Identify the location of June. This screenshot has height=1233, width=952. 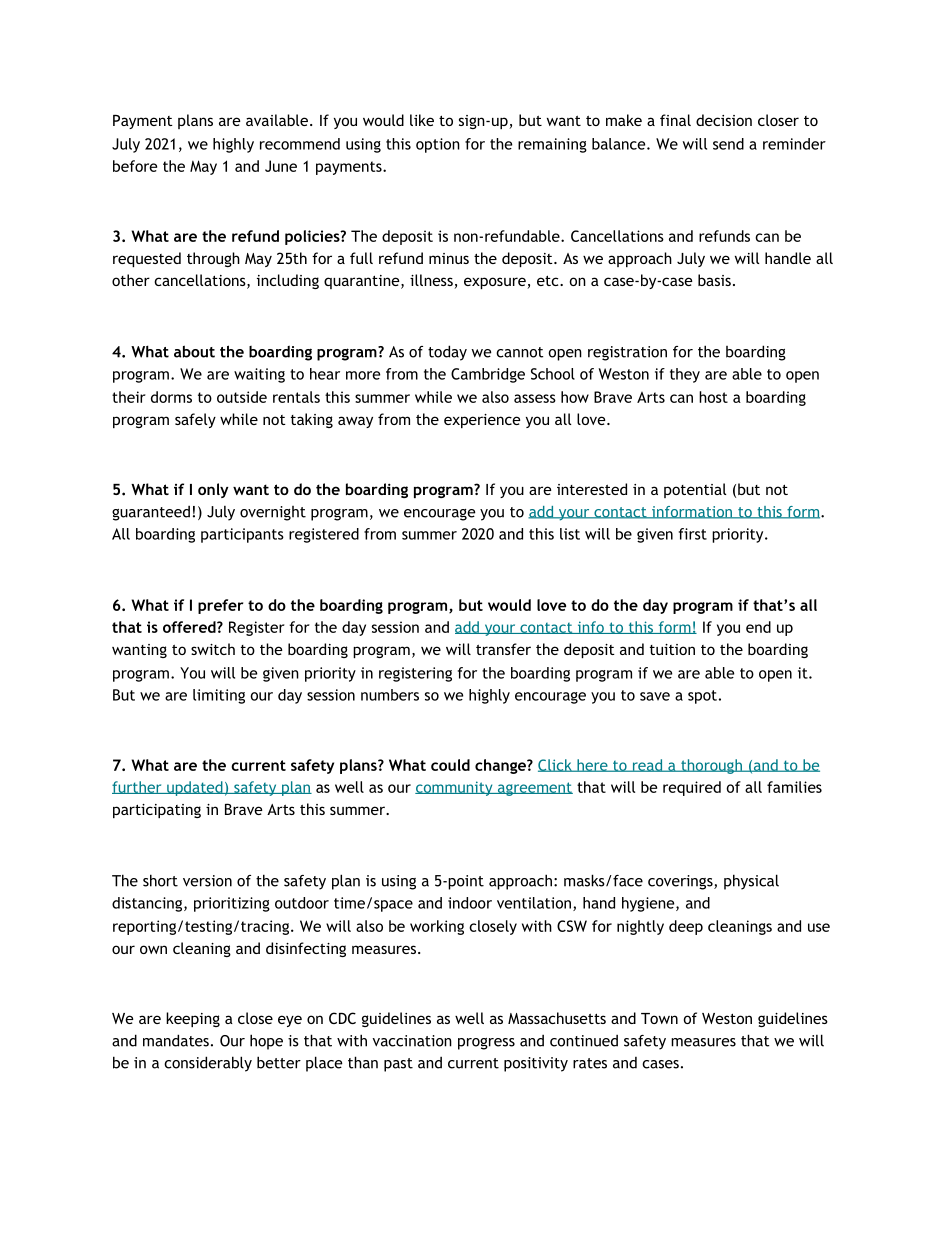
(281, 166).
